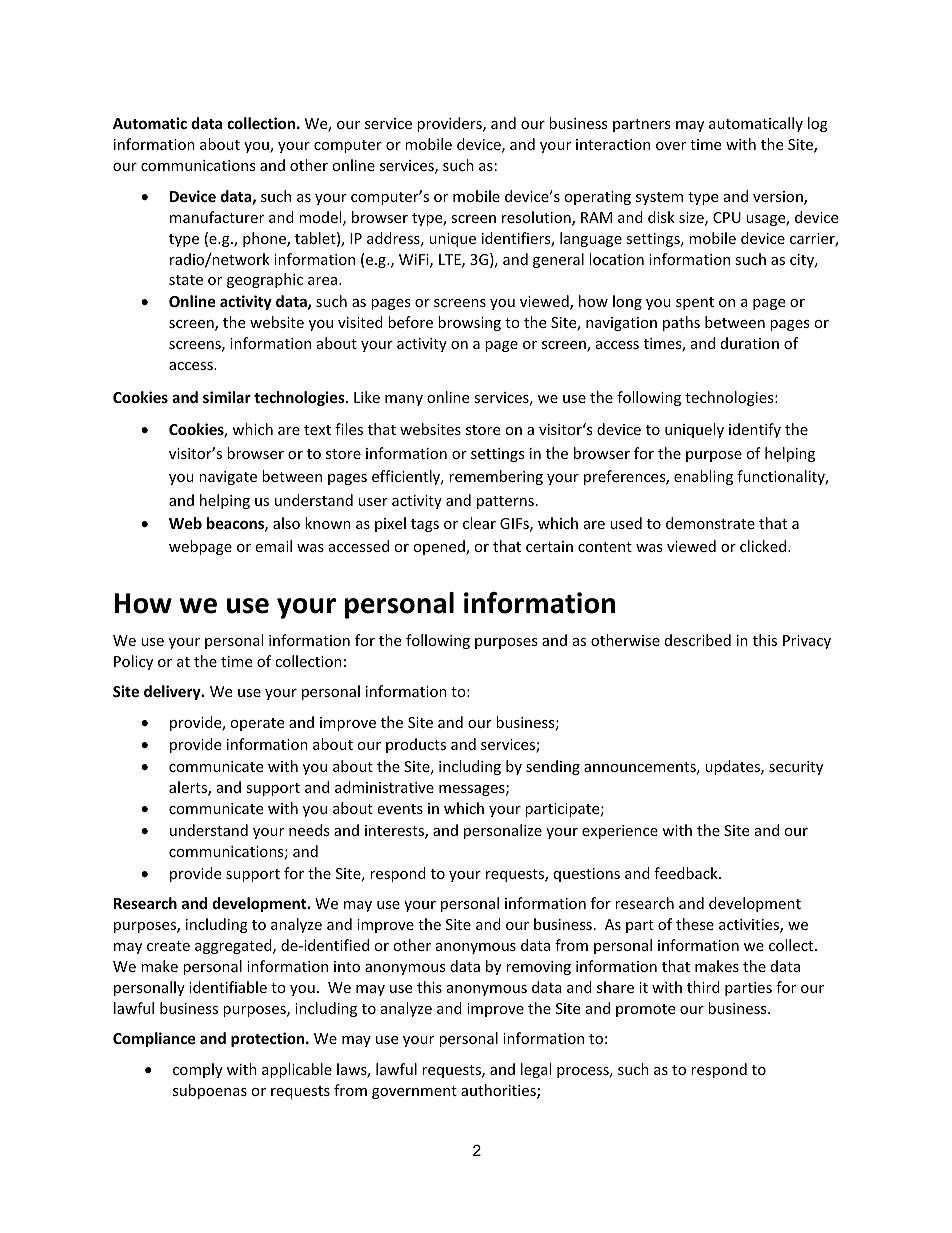 This screenshot has height=1233, width=952. Describe the element at coordinates (796, 768) in the screenshot. I see `security` at that location.
